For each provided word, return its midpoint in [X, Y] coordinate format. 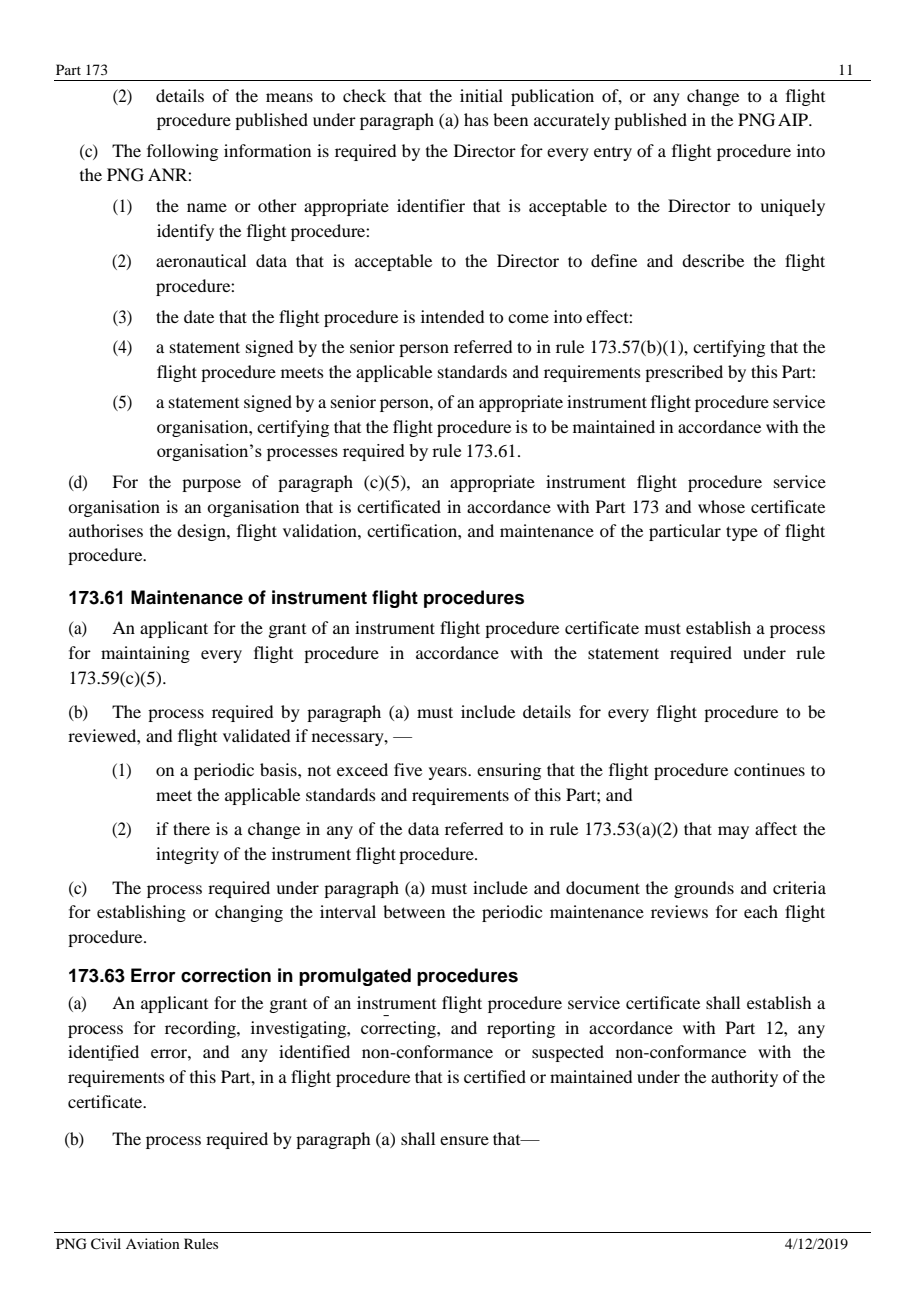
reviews [679, 911]
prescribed [684, 373]
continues [769, 769]
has [476, 119]
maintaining [145, 654]
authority [744, 1078]
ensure [464, 1140]
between [414, 911]
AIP [794, 119]
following [182, 152]
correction [226, 975]
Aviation [153, 1243]
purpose [211, 485]
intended [452, 316]
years [449, 773]
